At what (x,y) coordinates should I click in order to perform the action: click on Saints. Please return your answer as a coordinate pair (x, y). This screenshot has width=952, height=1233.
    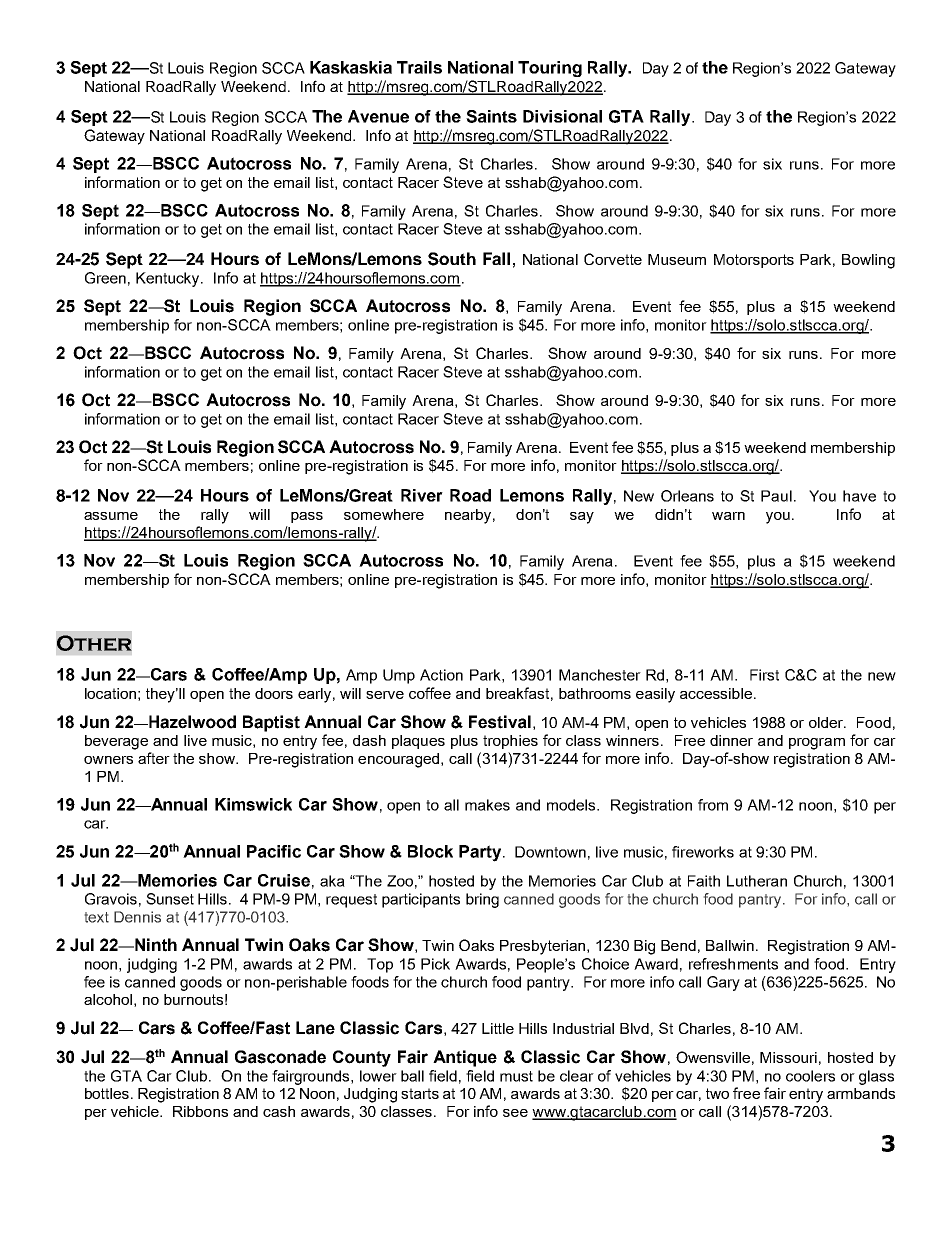
    Looking at the image, I should click on (491, 116).
